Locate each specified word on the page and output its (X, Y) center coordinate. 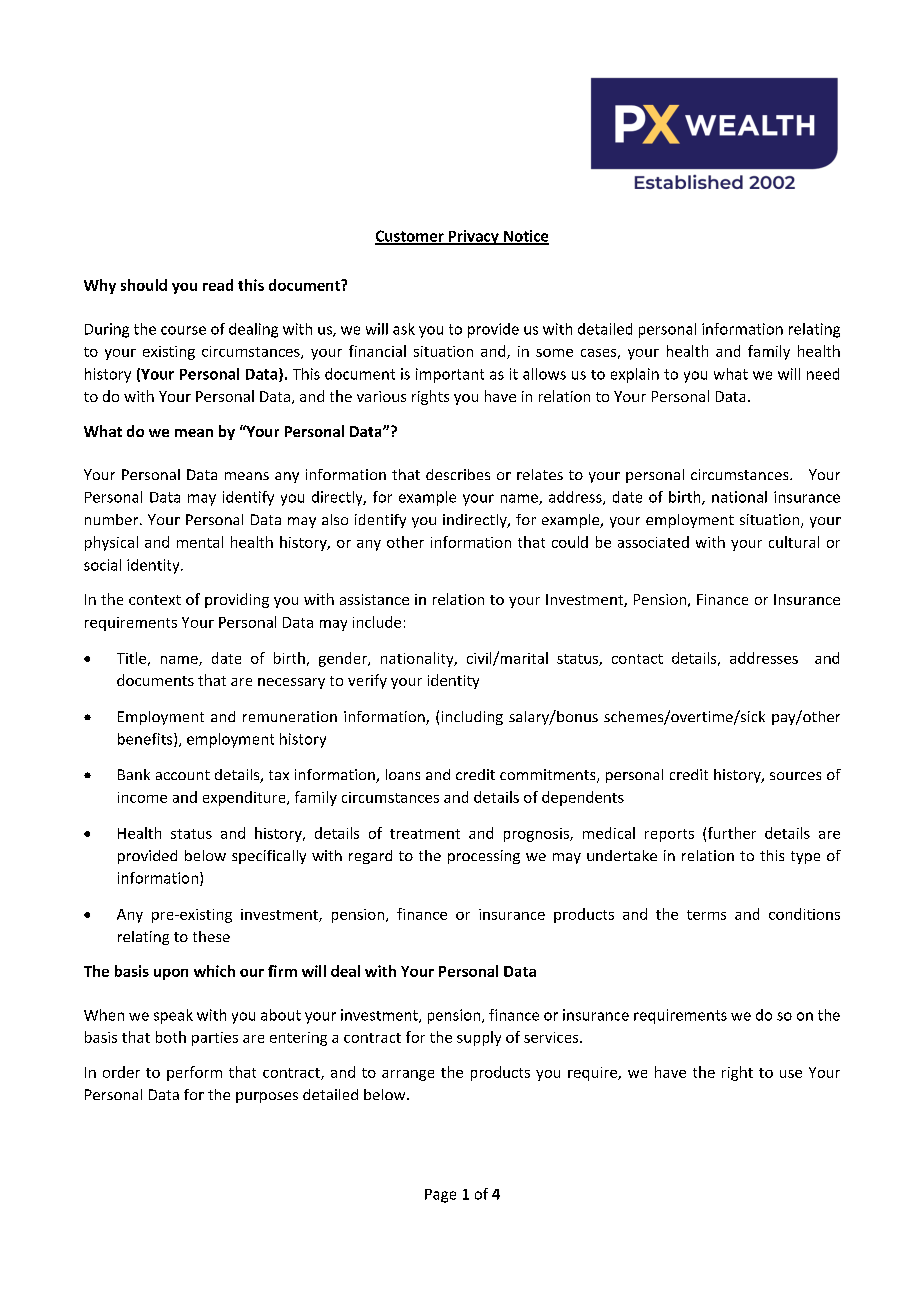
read (218, 285)
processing (484, 857)
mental (200, 542)
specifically (269, 857)
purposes (267, 1097)
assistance (374, 599)
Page (440, 1196)
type (805, 857)
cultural (794, 542)
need (823, 374)
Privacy (473, 237)
